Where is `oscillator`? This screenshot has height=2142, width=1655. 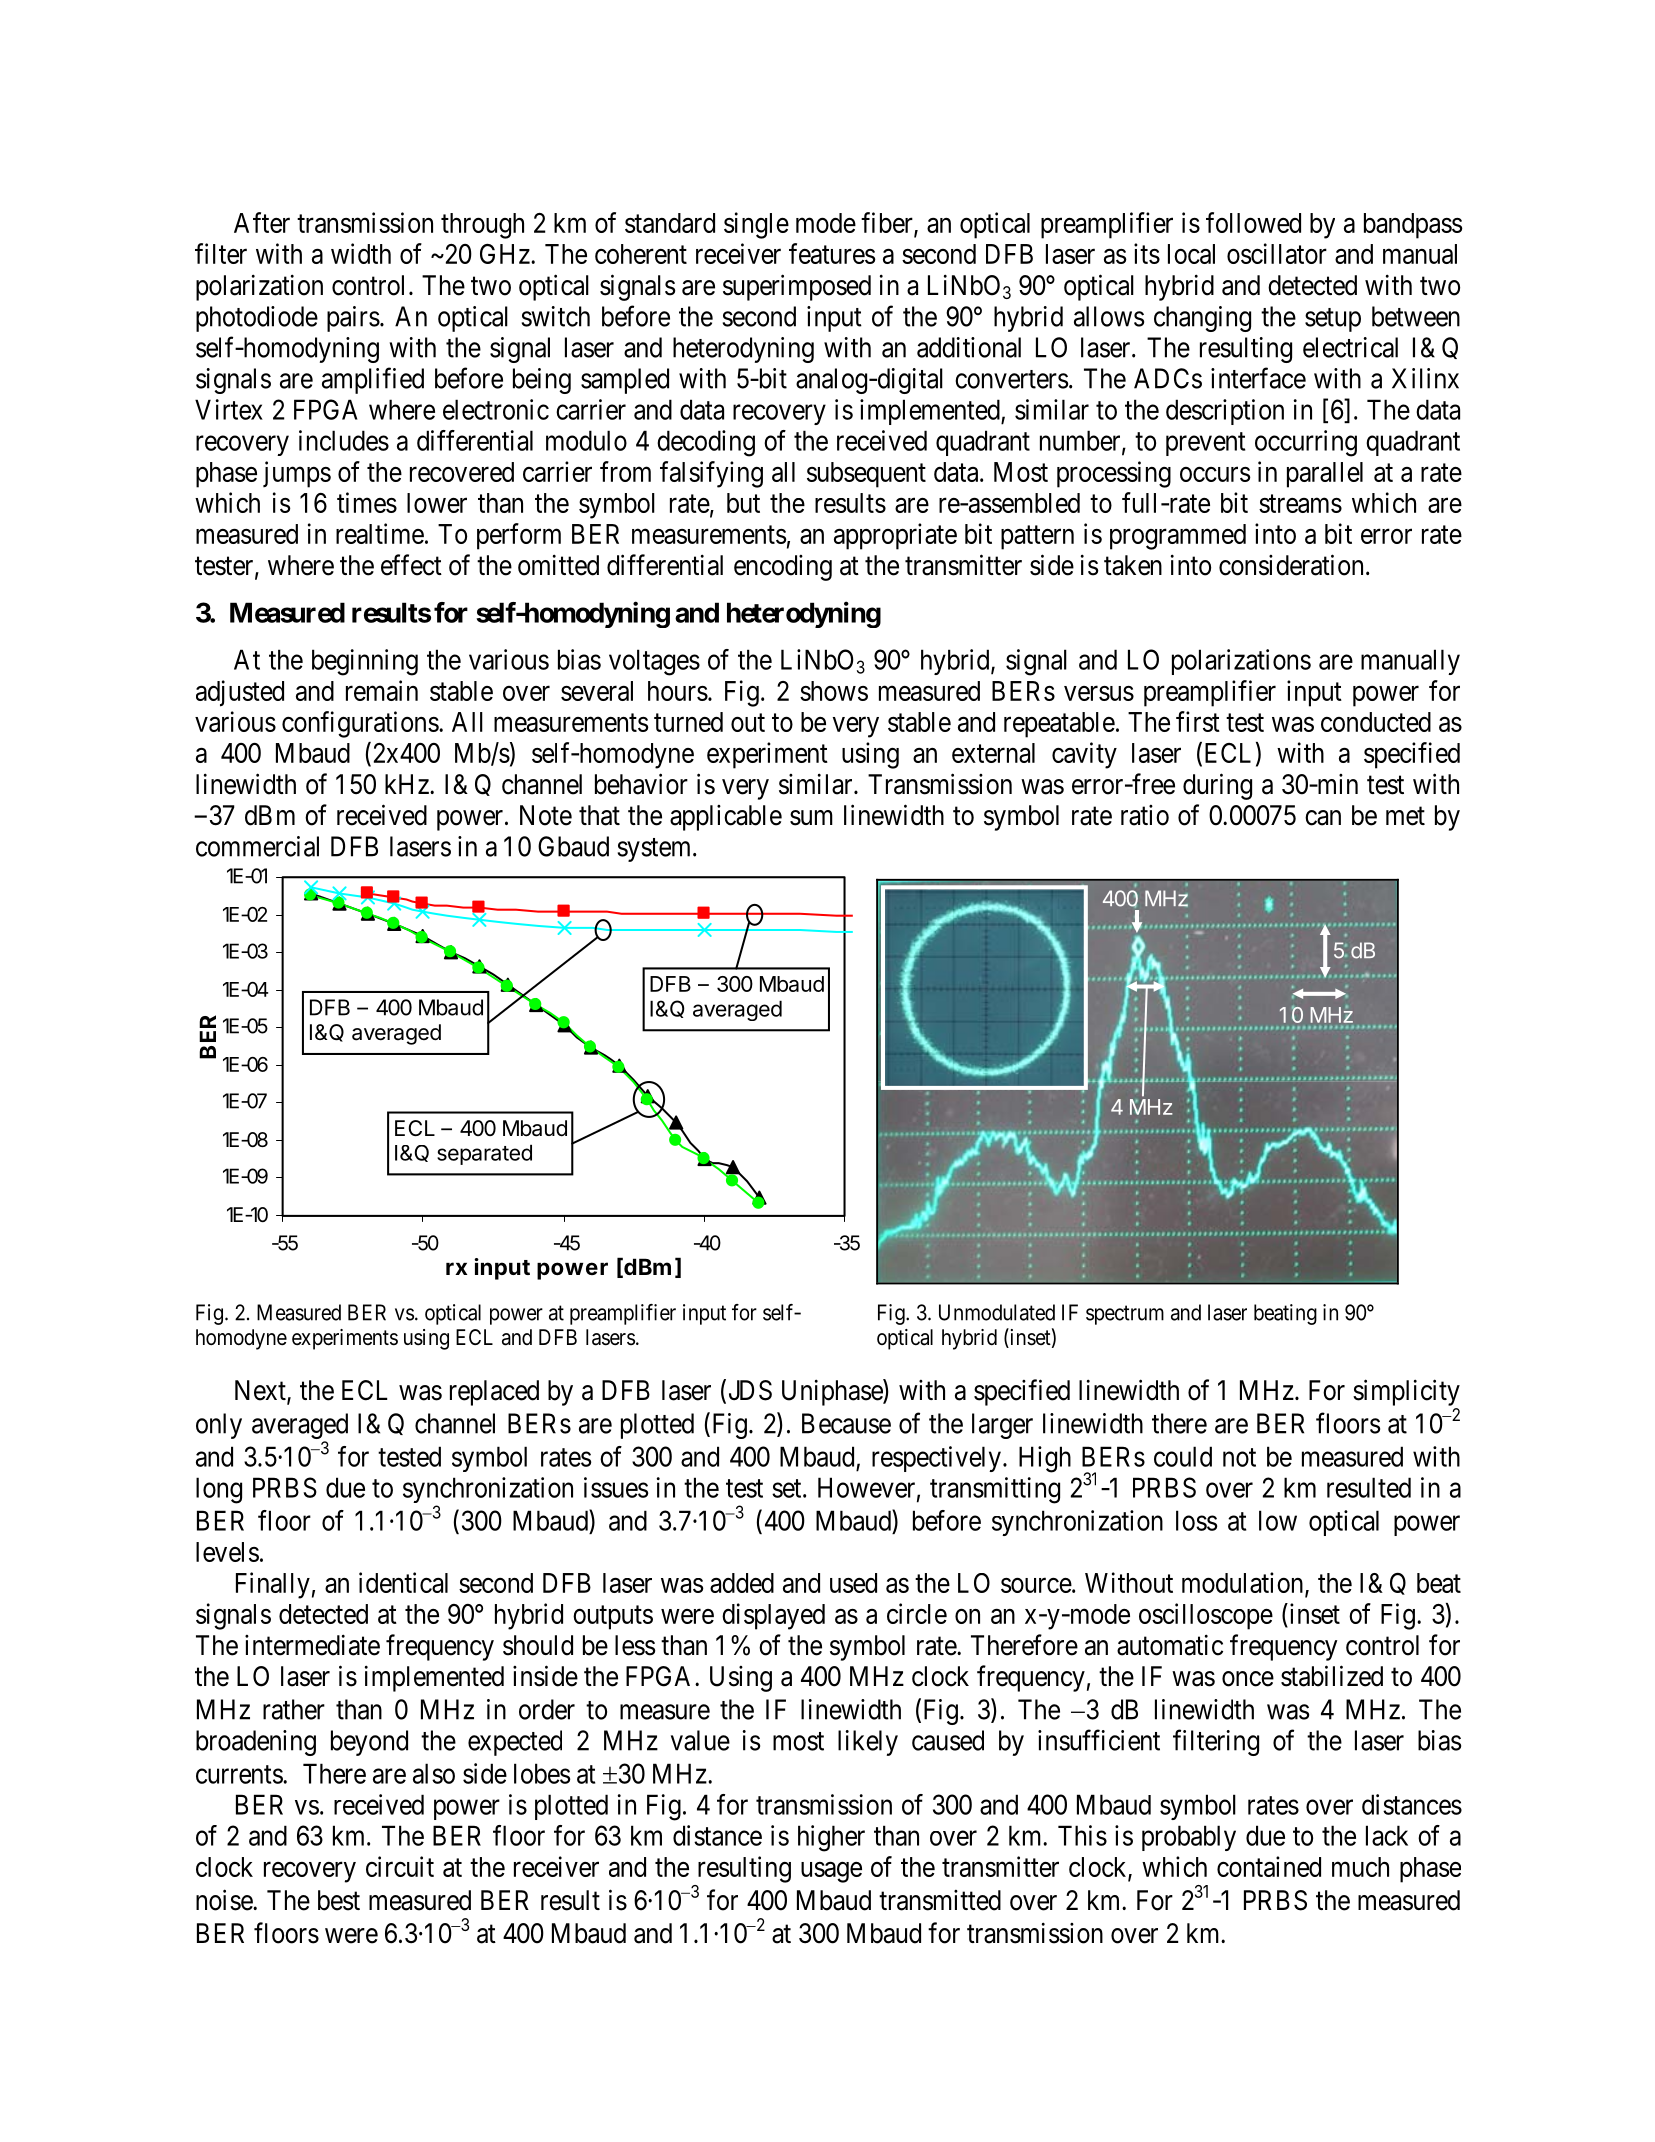
oscillator is located at coordinates (1277, 253).
